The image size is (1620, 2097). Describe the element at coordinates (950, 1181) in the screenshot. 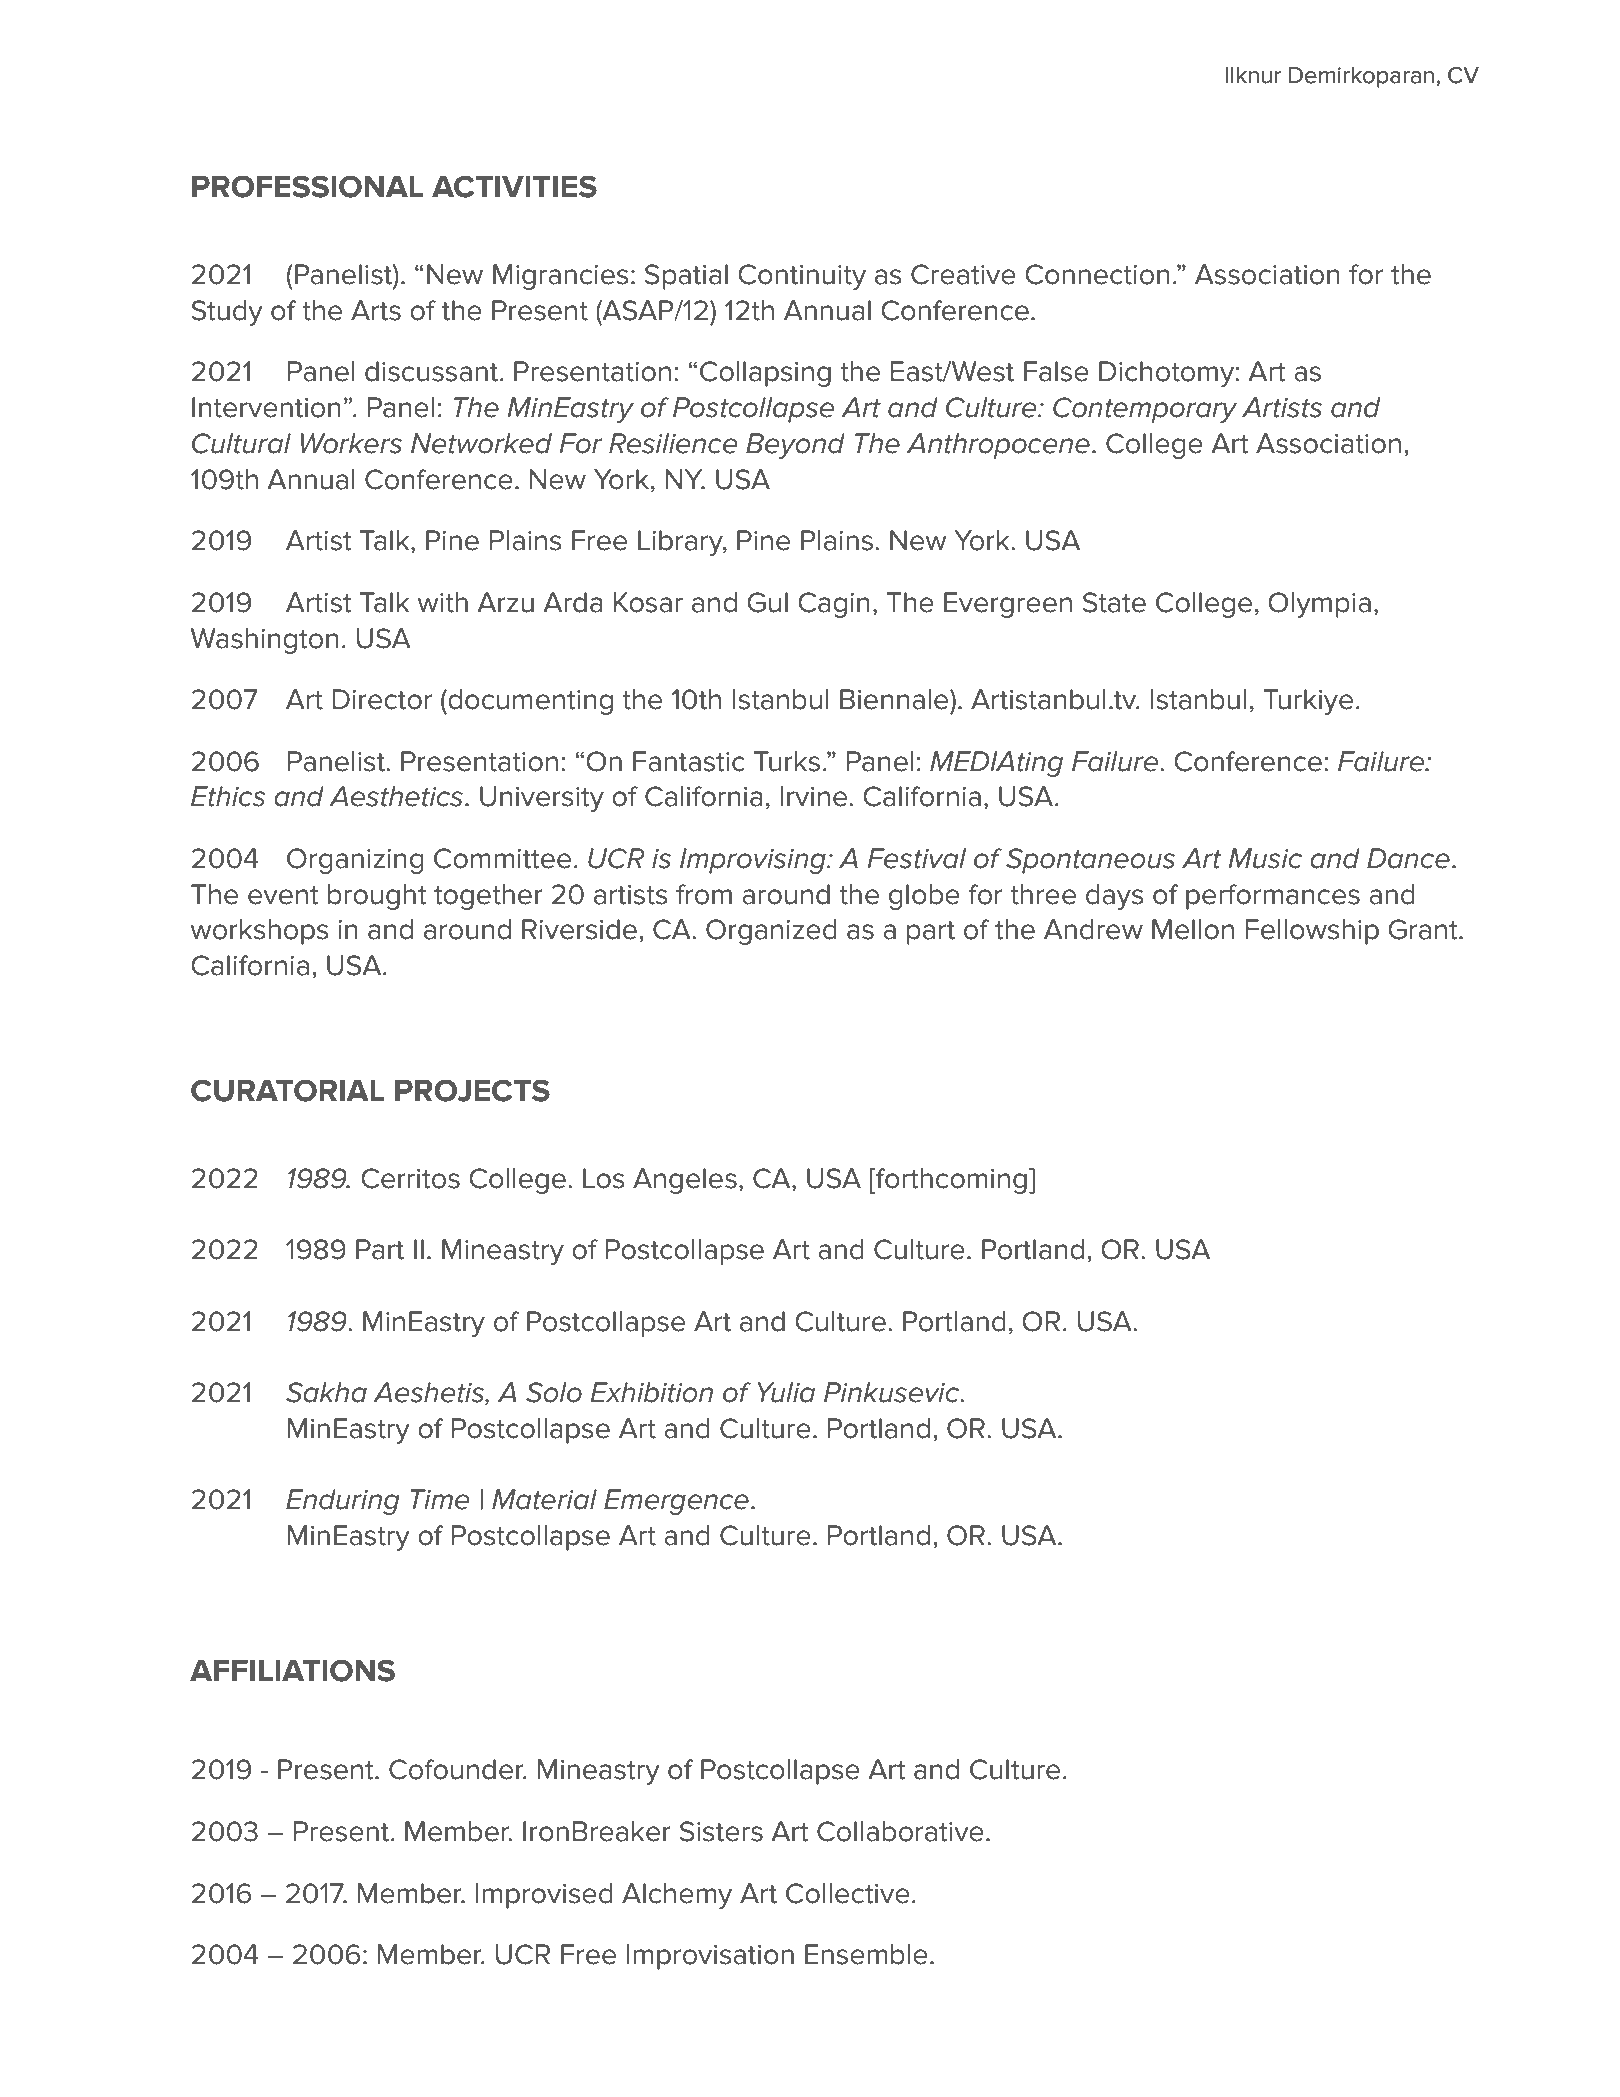

I see `forthcoming` at that location.
